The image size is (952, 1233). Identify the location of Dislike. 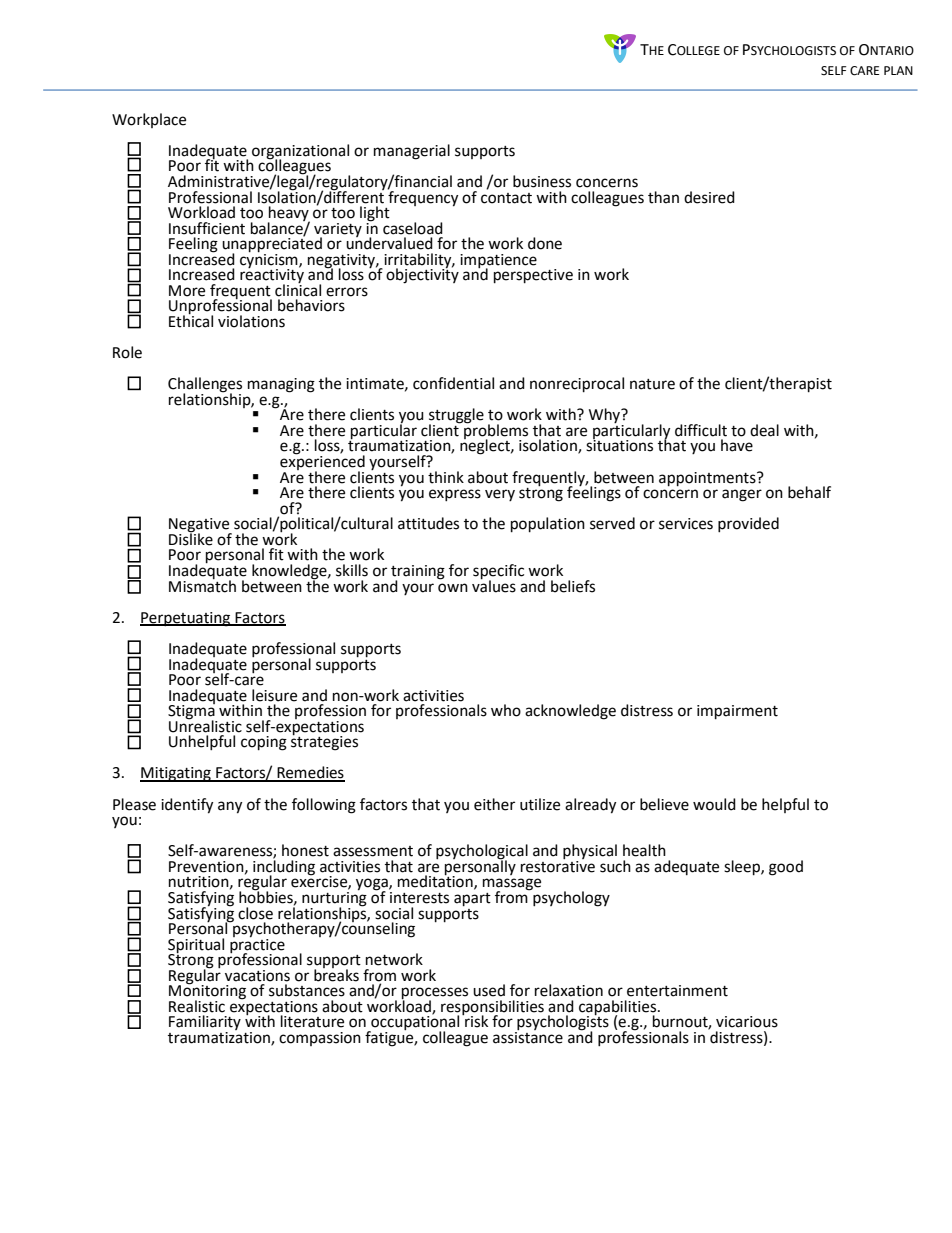
(191, 538).
